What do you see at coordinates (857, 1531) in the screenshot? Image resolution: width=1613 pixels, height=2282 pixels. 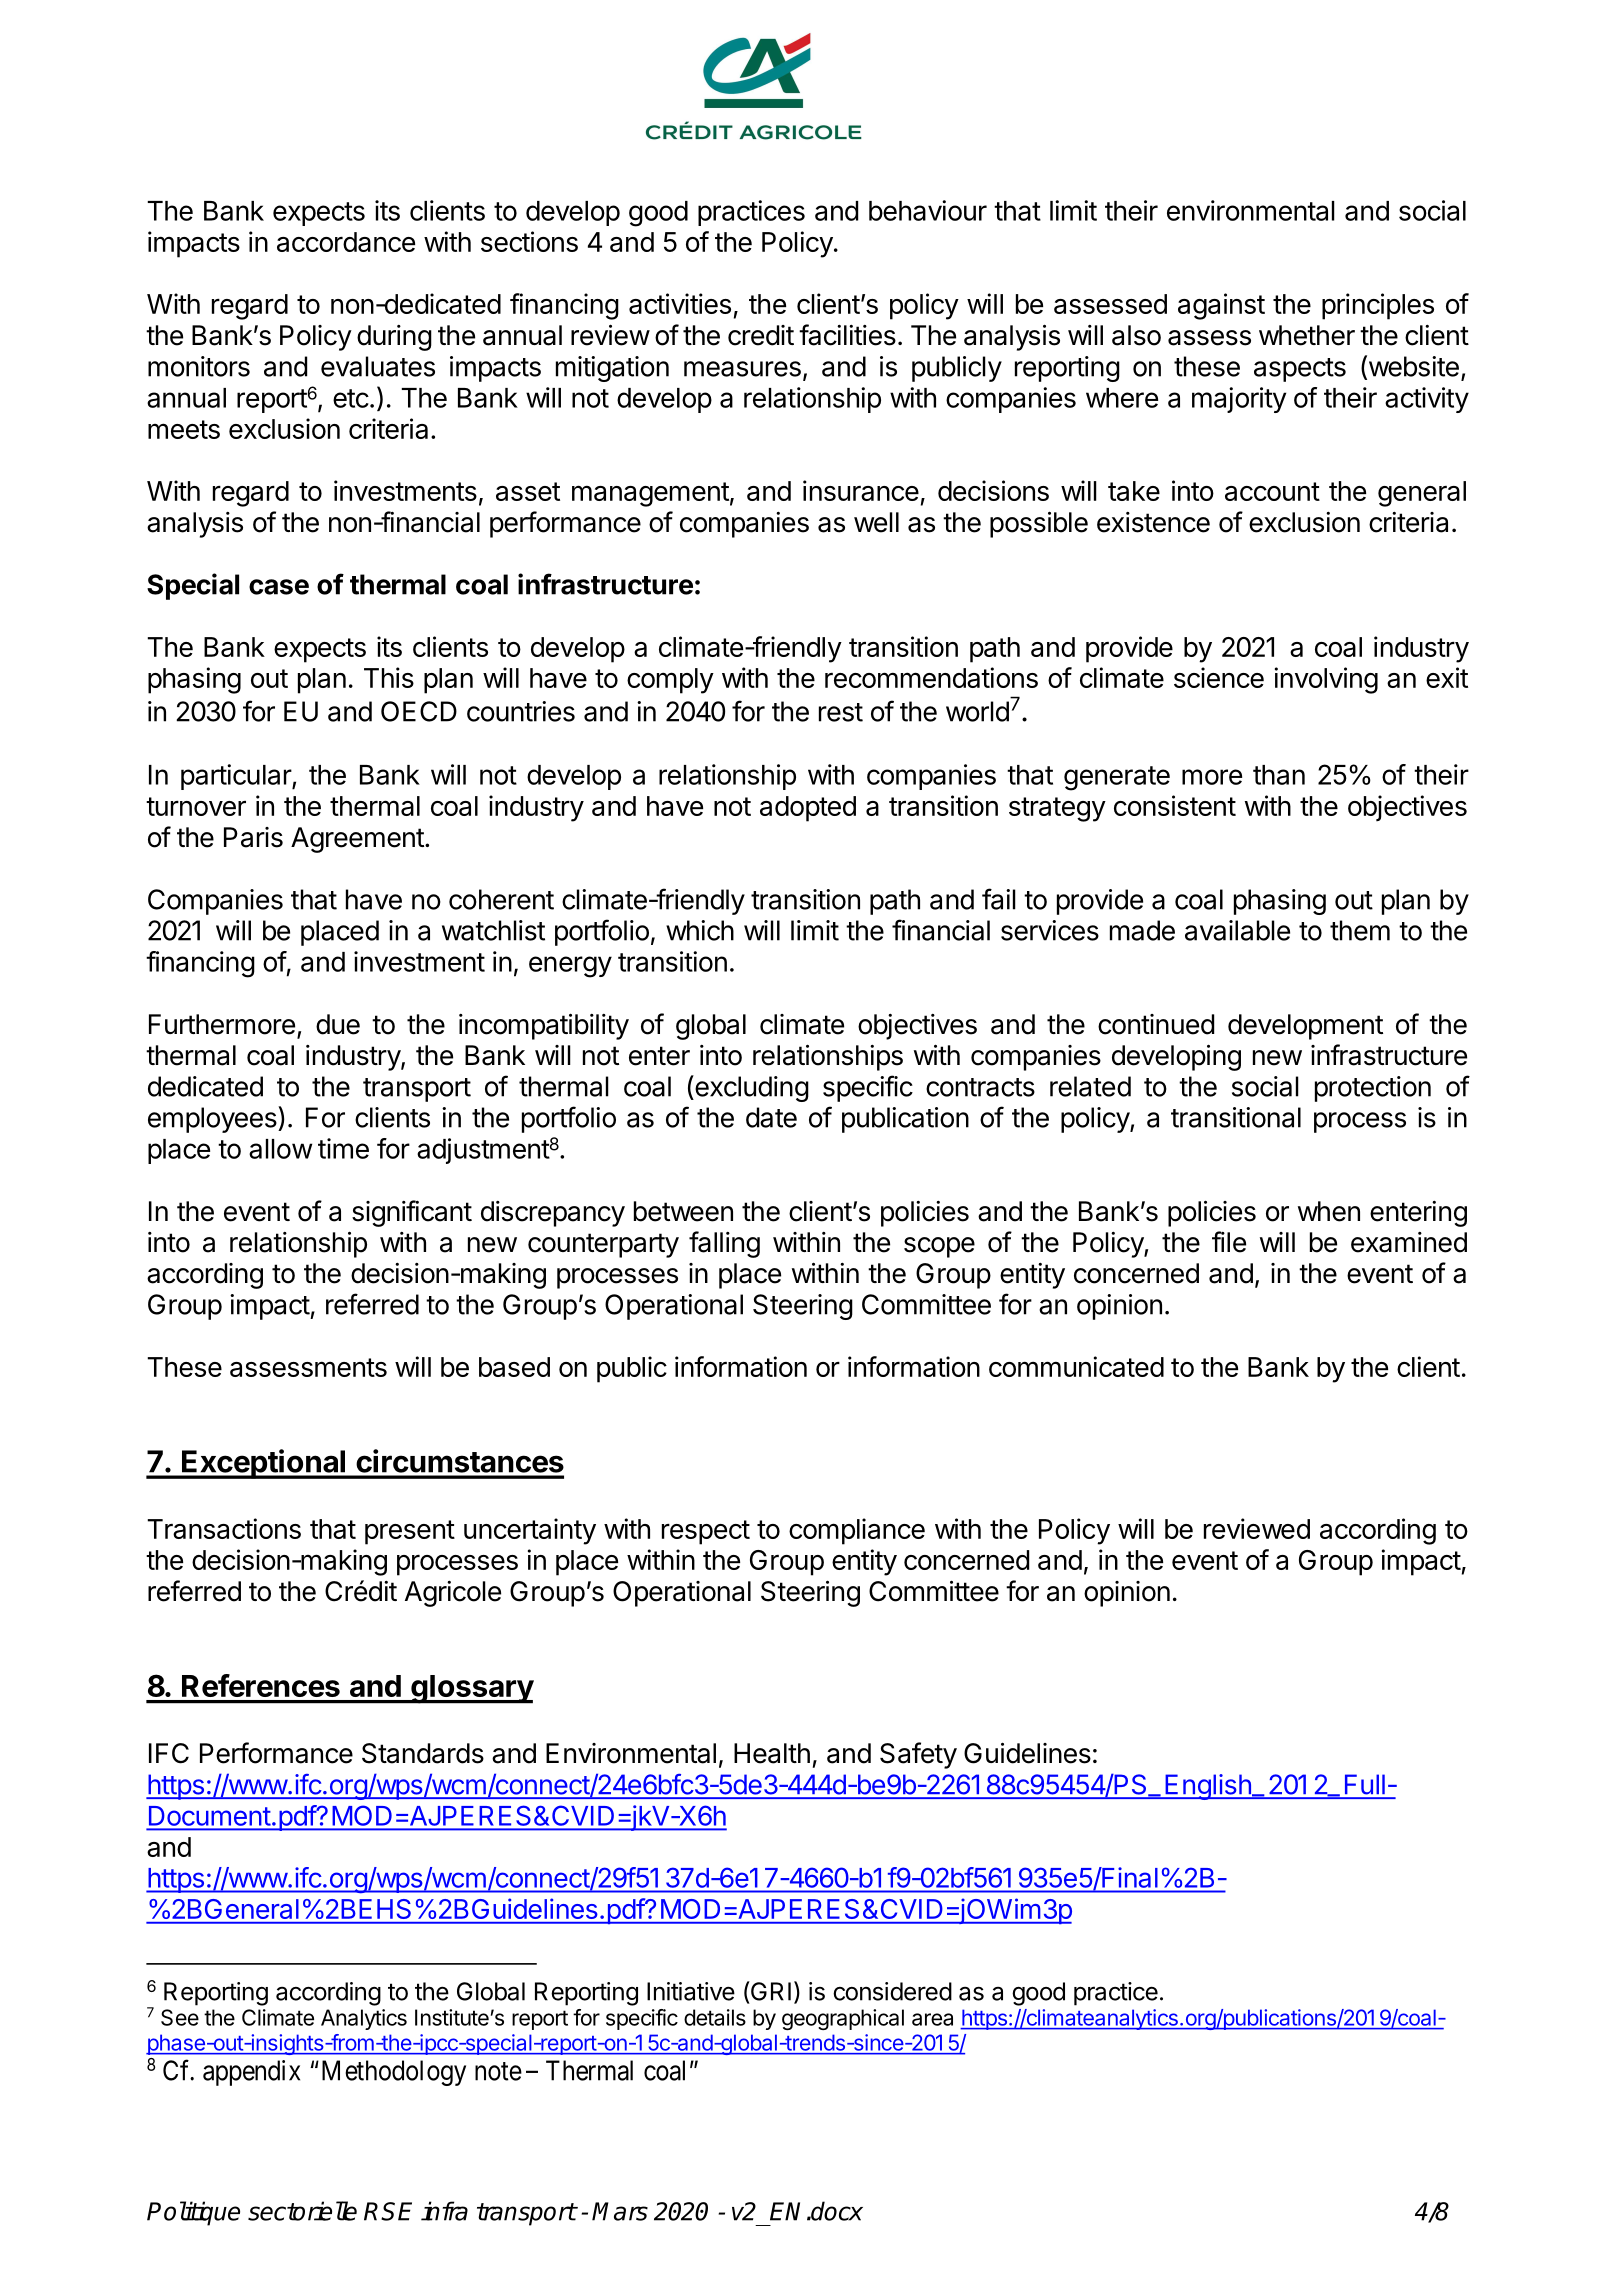 I see `compliance` at bounding box center [857, 1531].
